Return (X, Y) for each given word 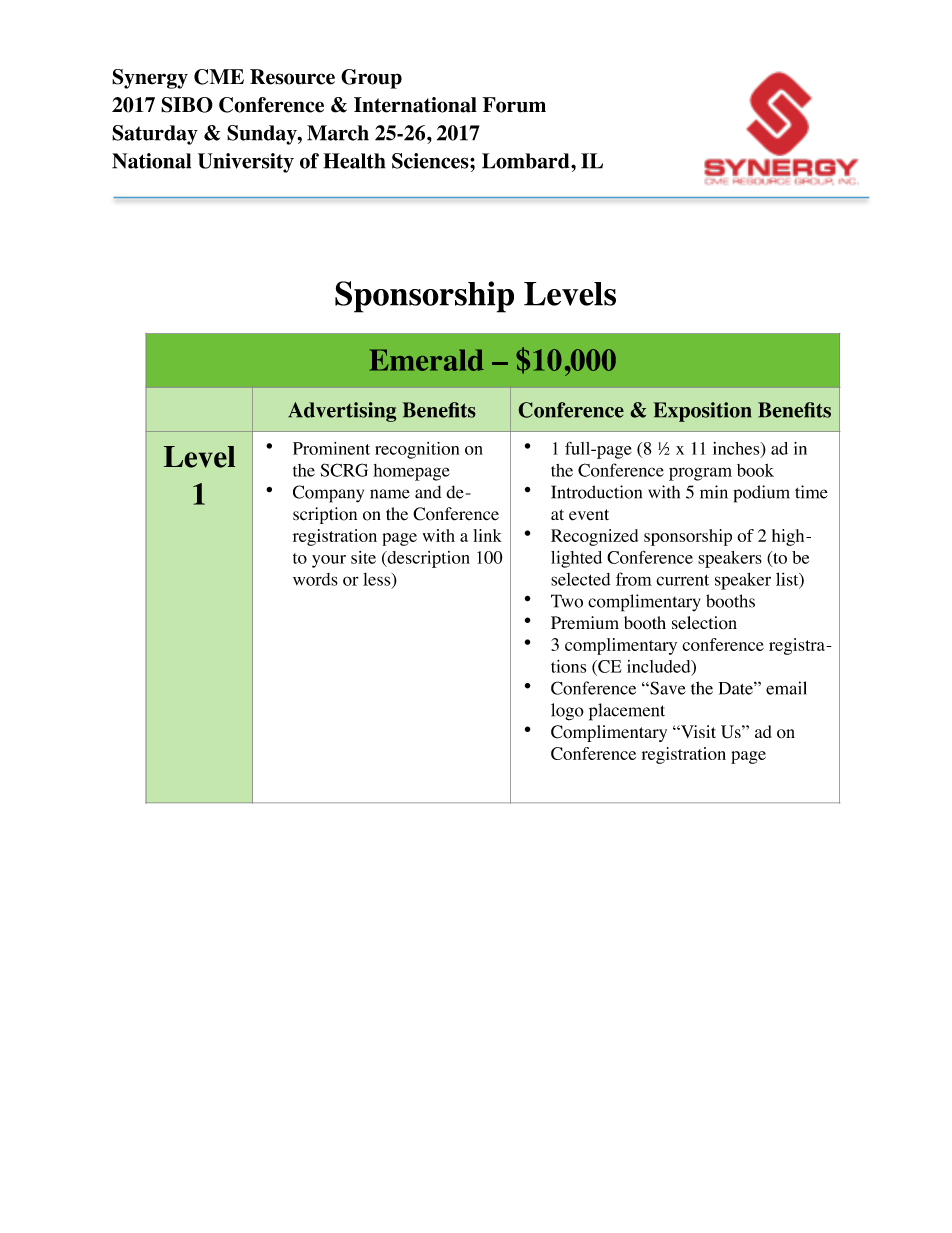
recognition (417, 450)
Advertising (342, 412)
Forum (514, 105)
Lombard (527, 161)
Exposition (702, 412)
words (315, 579)
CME (219, 77)
